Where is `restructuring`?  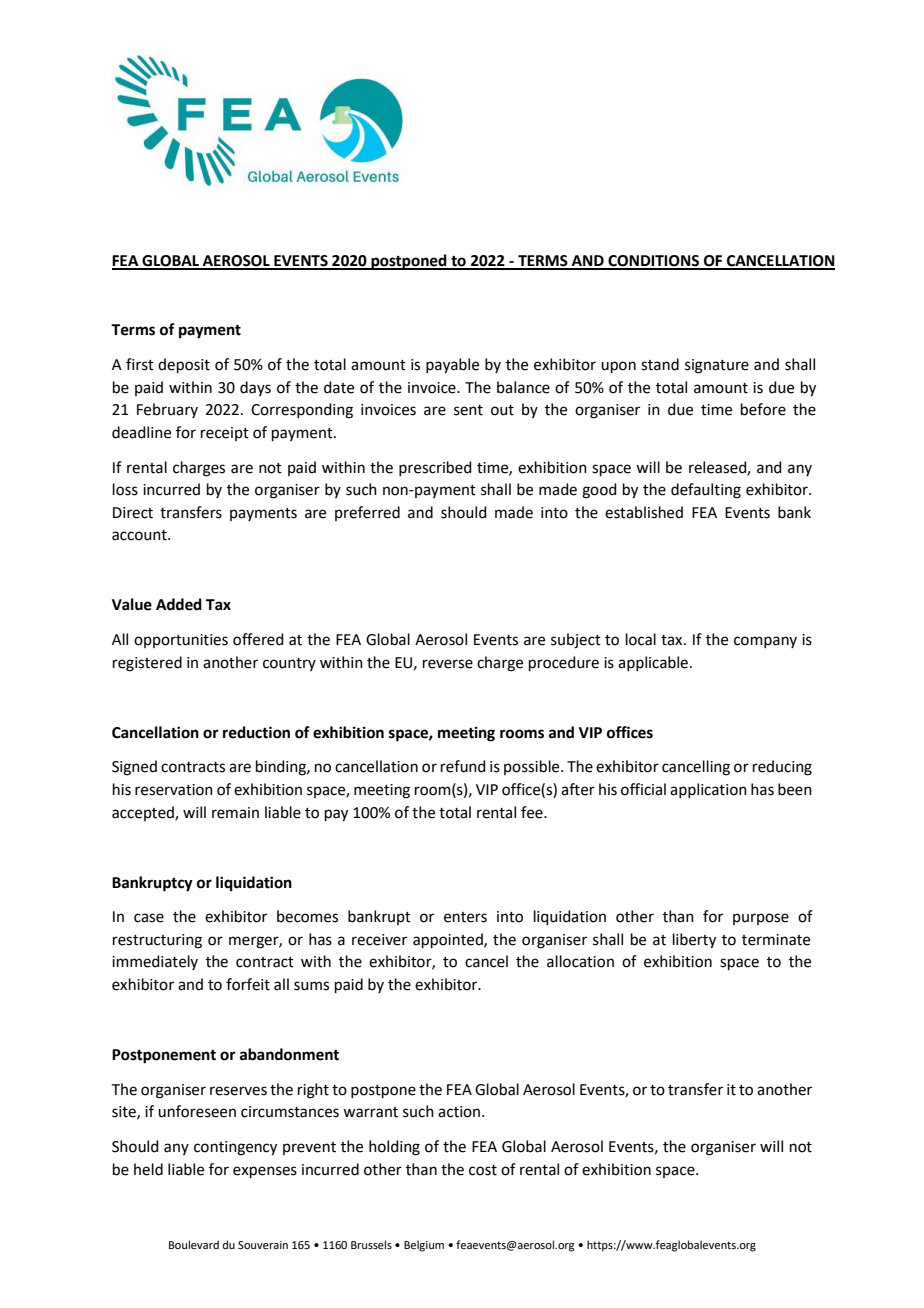 restructuring is located at coordinates (157, 941).
